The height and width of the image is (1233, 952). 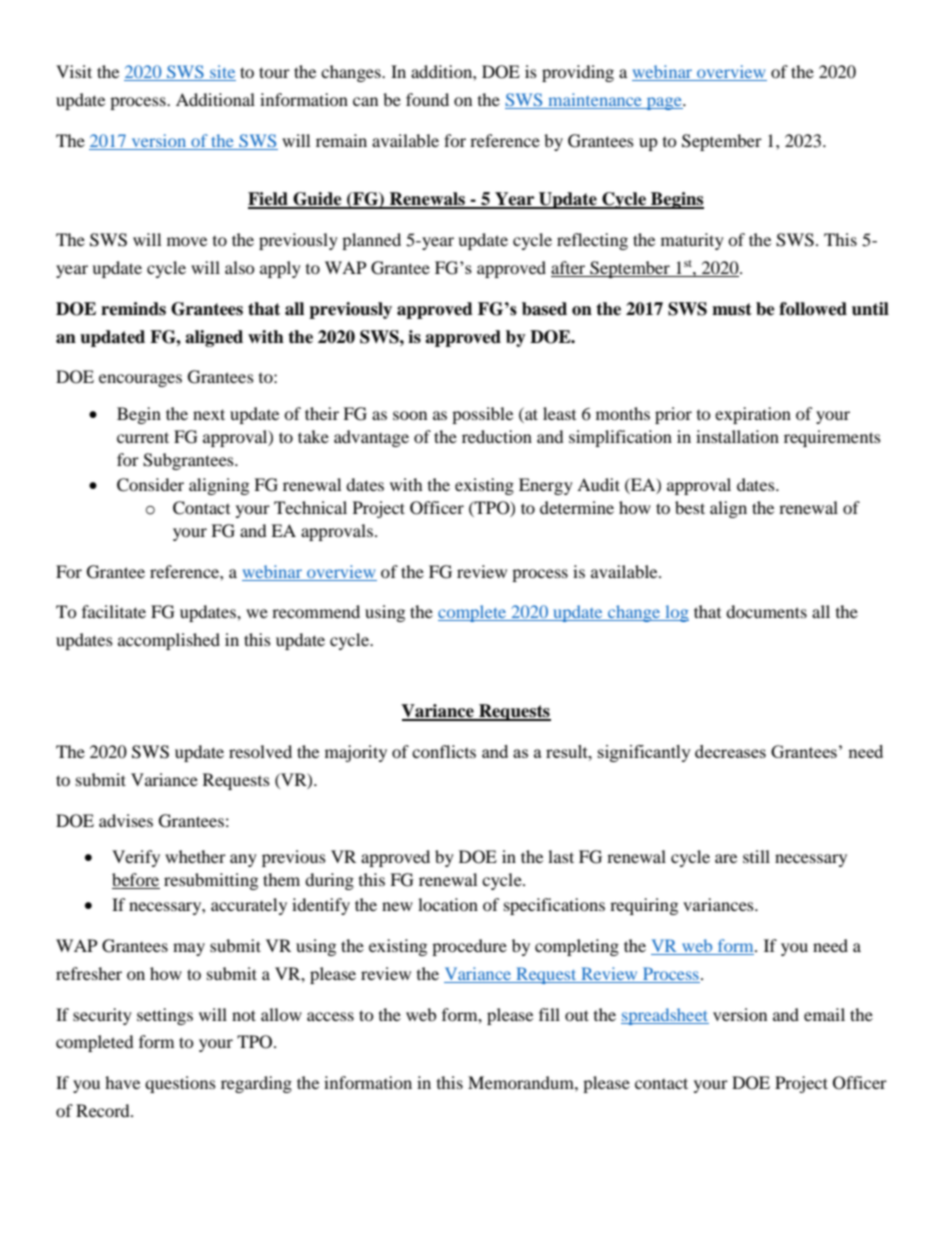 What do you see at coordinates (180, 1084) in the image?
I see `questions` at bounding box center [180, 1084].
